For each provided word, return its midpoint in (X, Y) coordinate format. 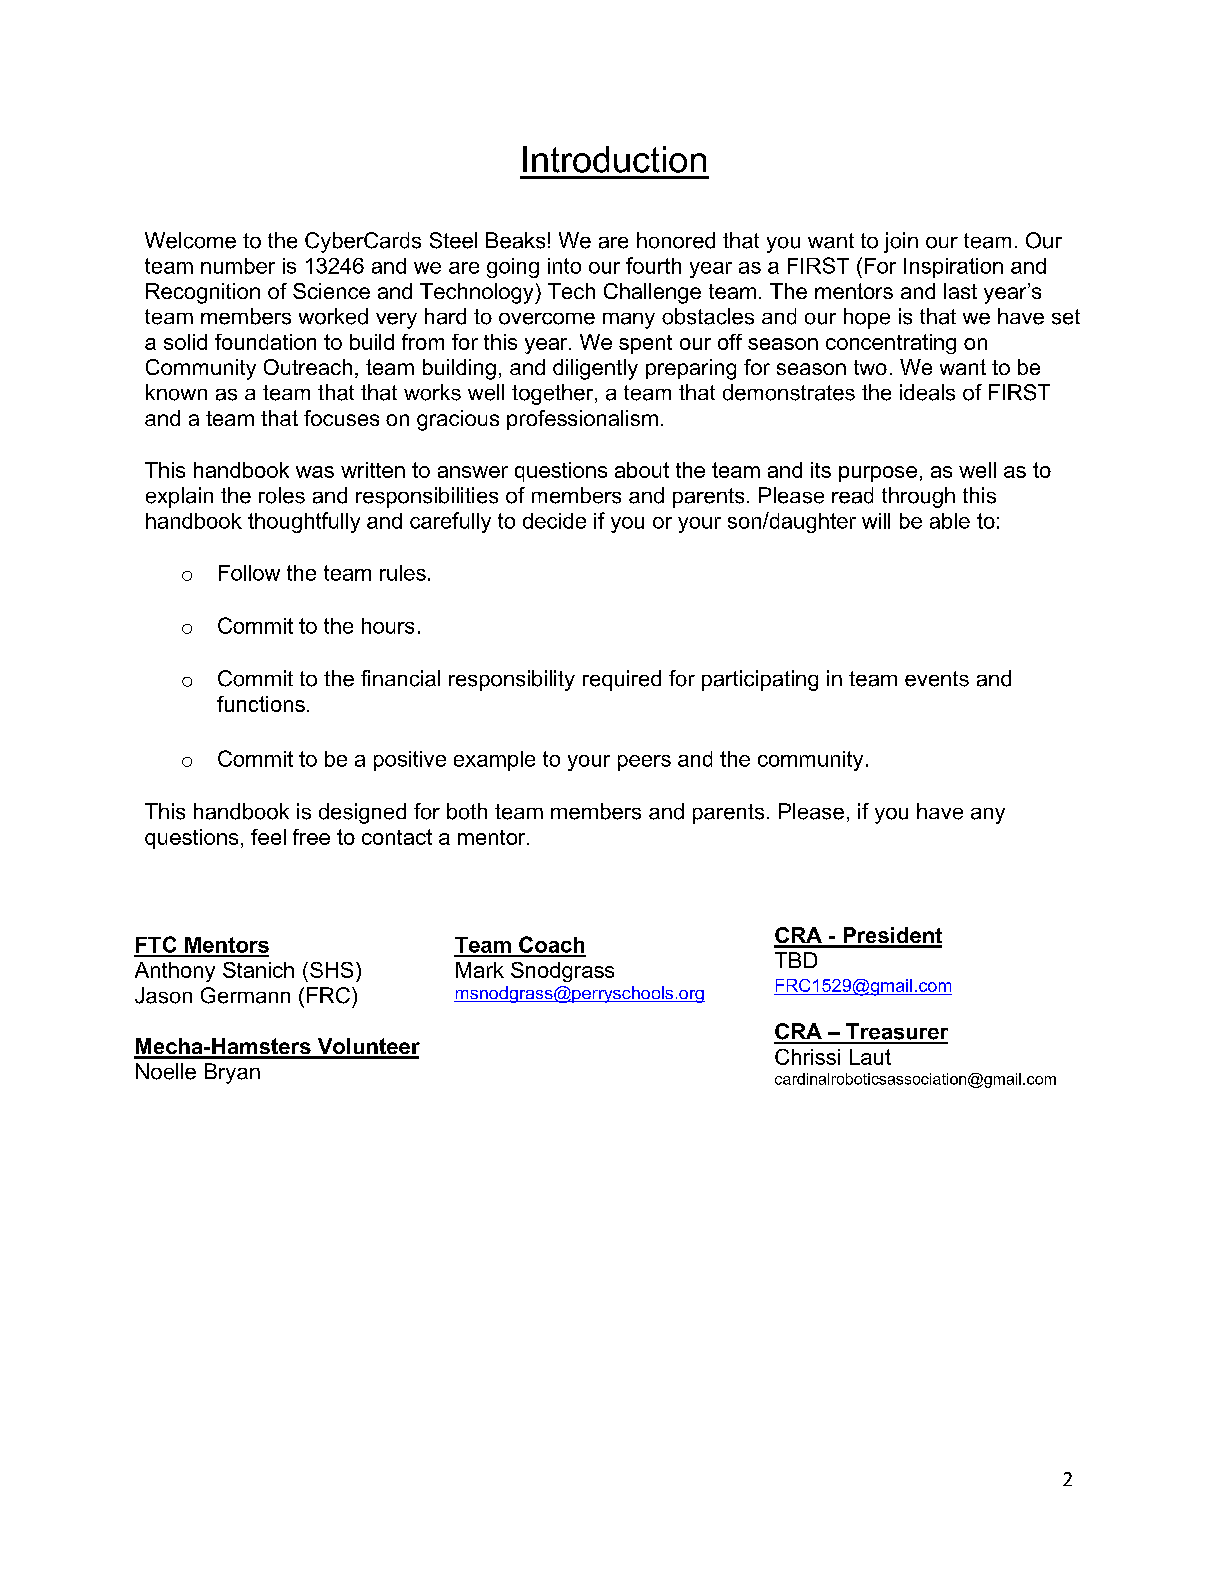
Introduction (614, 159)
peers (644, 763)
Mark (480, 970)
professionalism (582, 420)
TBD (796, 960)
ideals (927, 392)
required (622, 680)
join (901, 242)
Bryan (232, 1073)
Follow (249, 573)
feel (268, 837)
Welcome (190, 240)
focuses (341, 418)
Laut (870, 1057)
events (937, 679)
